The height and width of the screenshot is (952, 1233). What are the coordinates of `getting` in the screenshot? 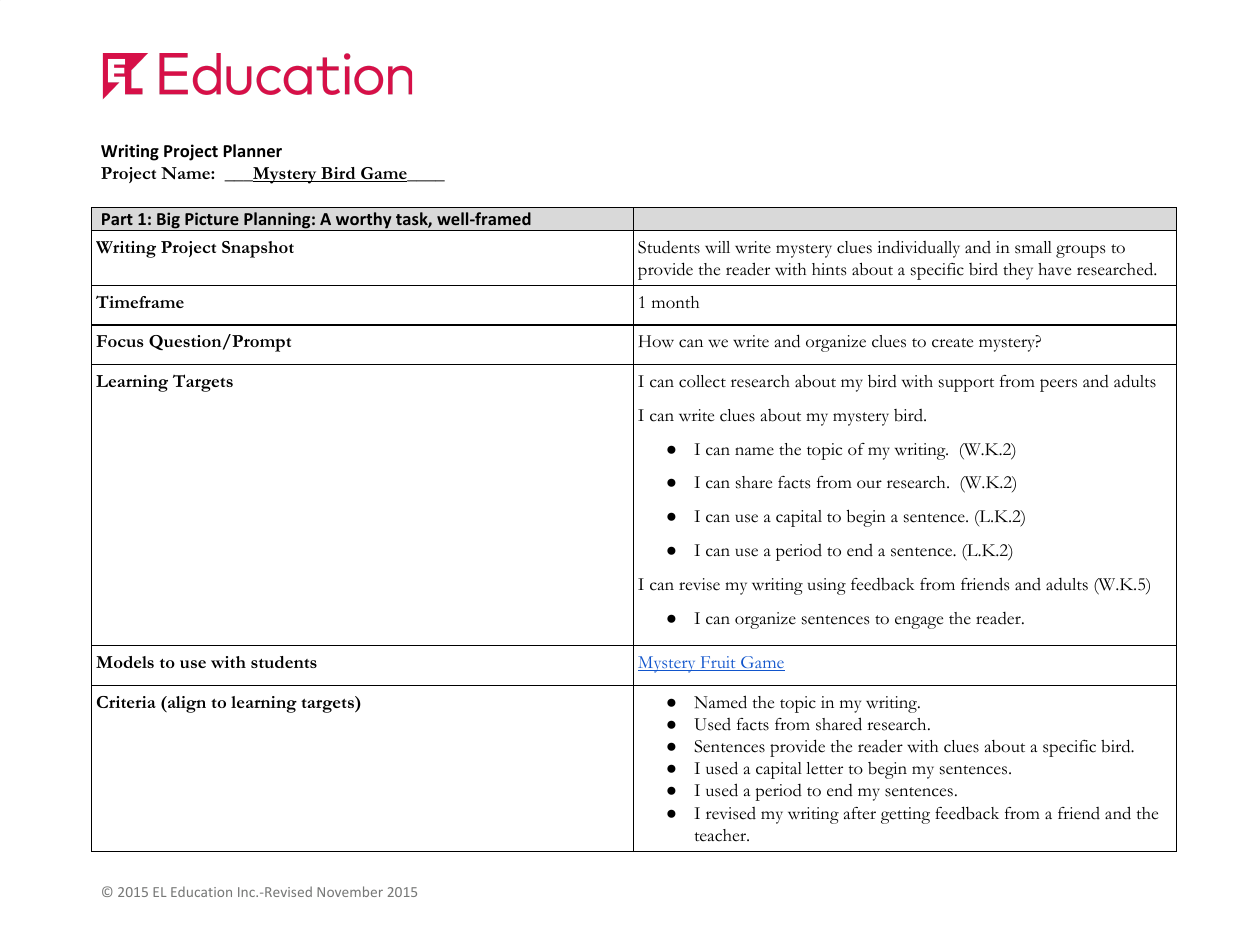 It's located at (905, 815).
